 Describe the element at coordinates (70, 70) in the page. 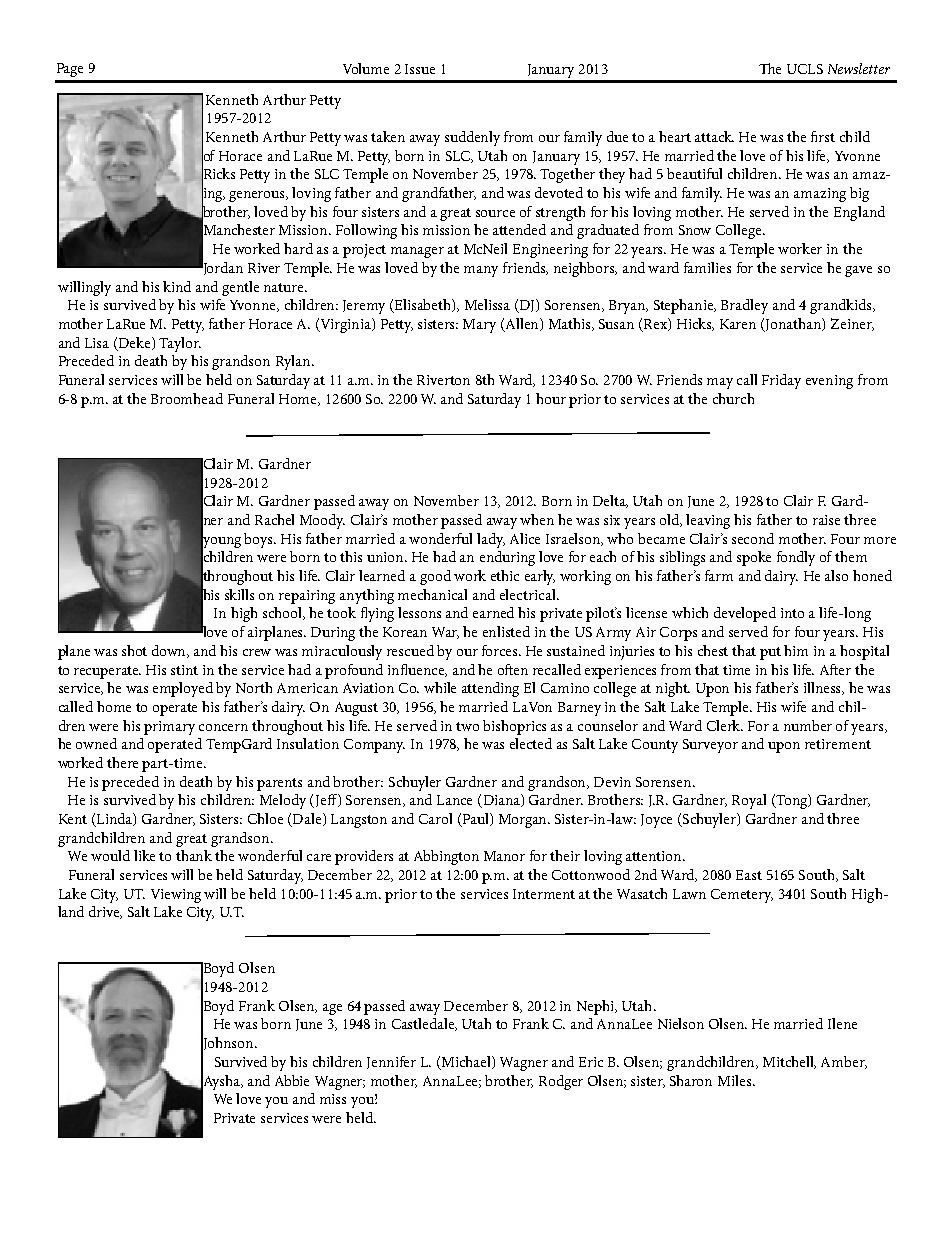

I see `Page` at that location.
